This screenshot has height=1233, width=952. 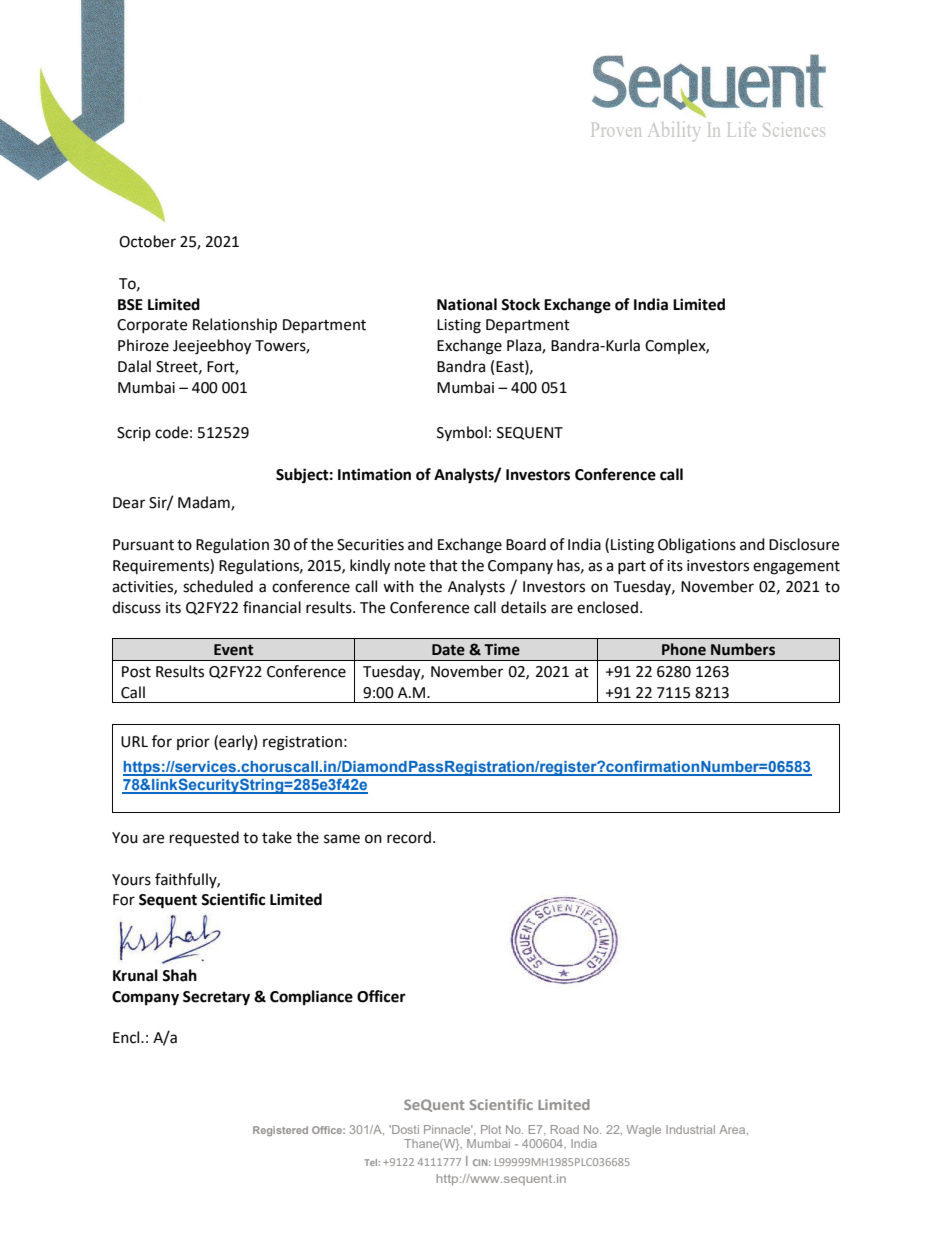 I want to click on Pinnacle, so click(x=448, y=1129).
